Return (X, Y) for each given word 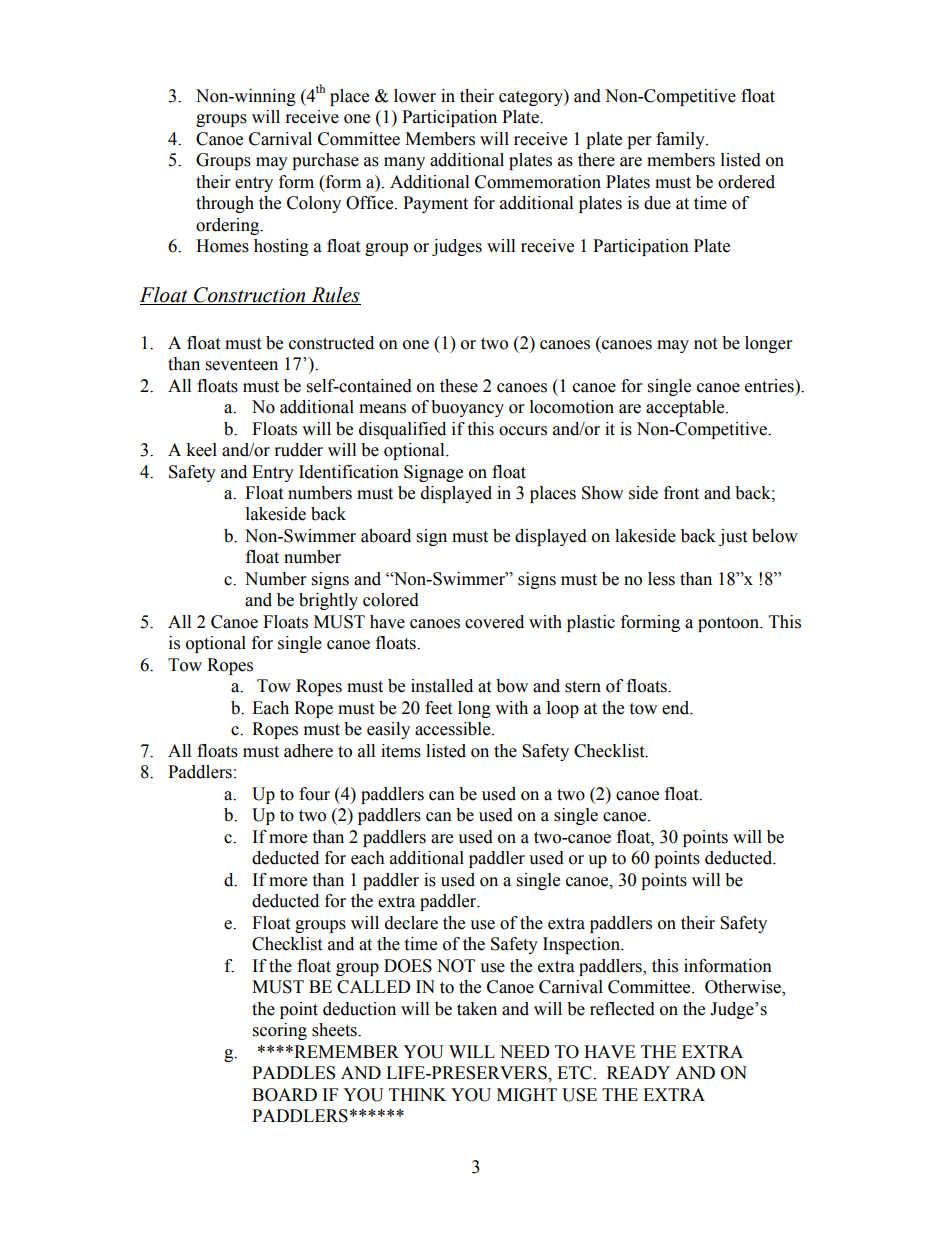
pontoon (730, 624)
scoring (280, 1031)
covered (494, 622)
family (681, 140)
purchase (325, 161)
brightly (328, 601)
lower (415, 96)
